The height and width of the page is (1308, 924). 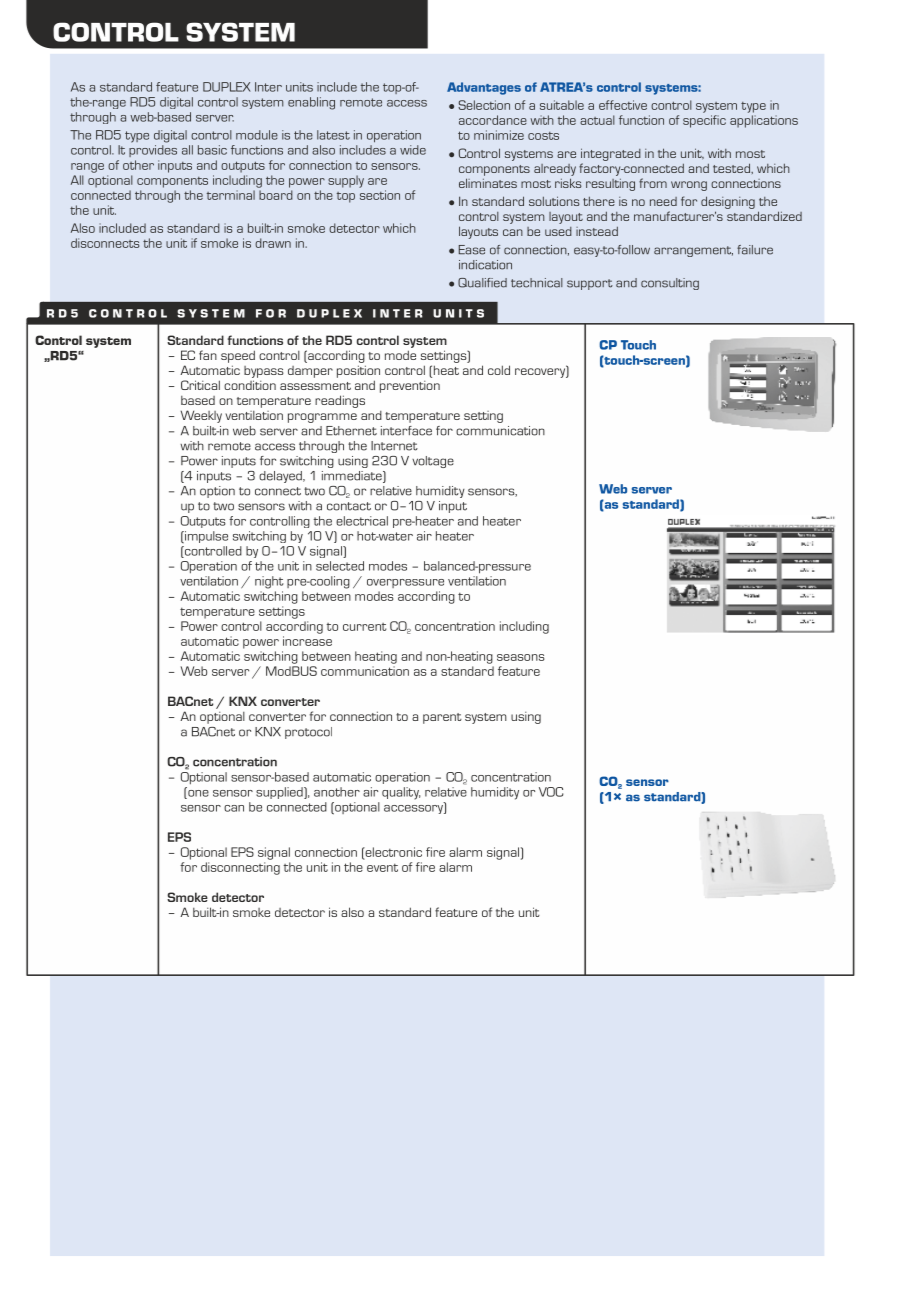 What do you see at coordinates (362, 521) in the page?
I see `electrical` at bounding box center [362, 521].
